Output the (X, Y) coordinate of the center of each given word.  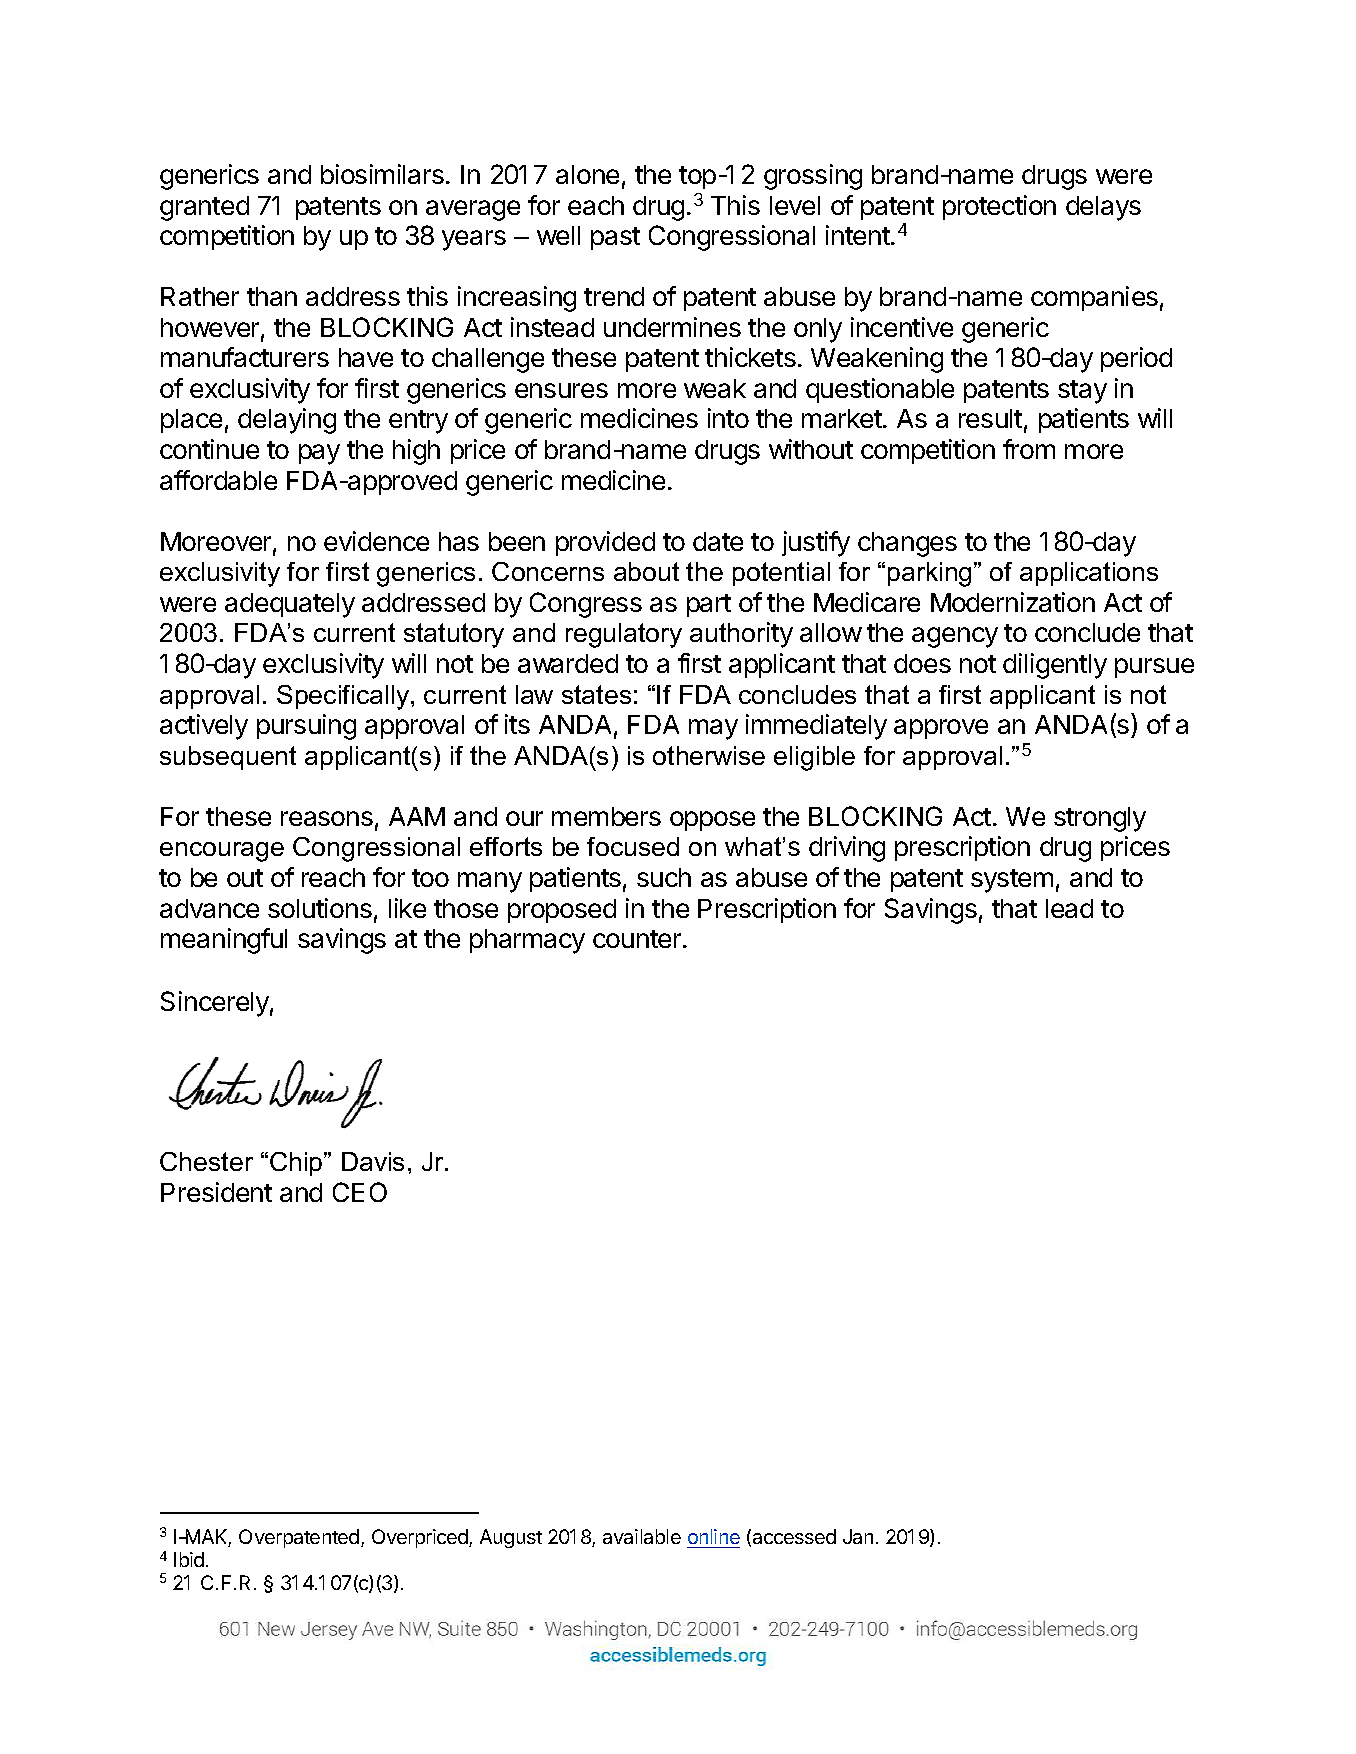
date (718, 541)
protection (999, 207)
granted (204, 208)
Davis (373, 1161)
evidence (376, 541)
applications (1089, 574)
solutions (320, 908)
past (615, 238)
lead (1069, 908)
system (1012, 881)
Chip (297, 1164)
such (664, 877)
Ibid (189, 1559)
